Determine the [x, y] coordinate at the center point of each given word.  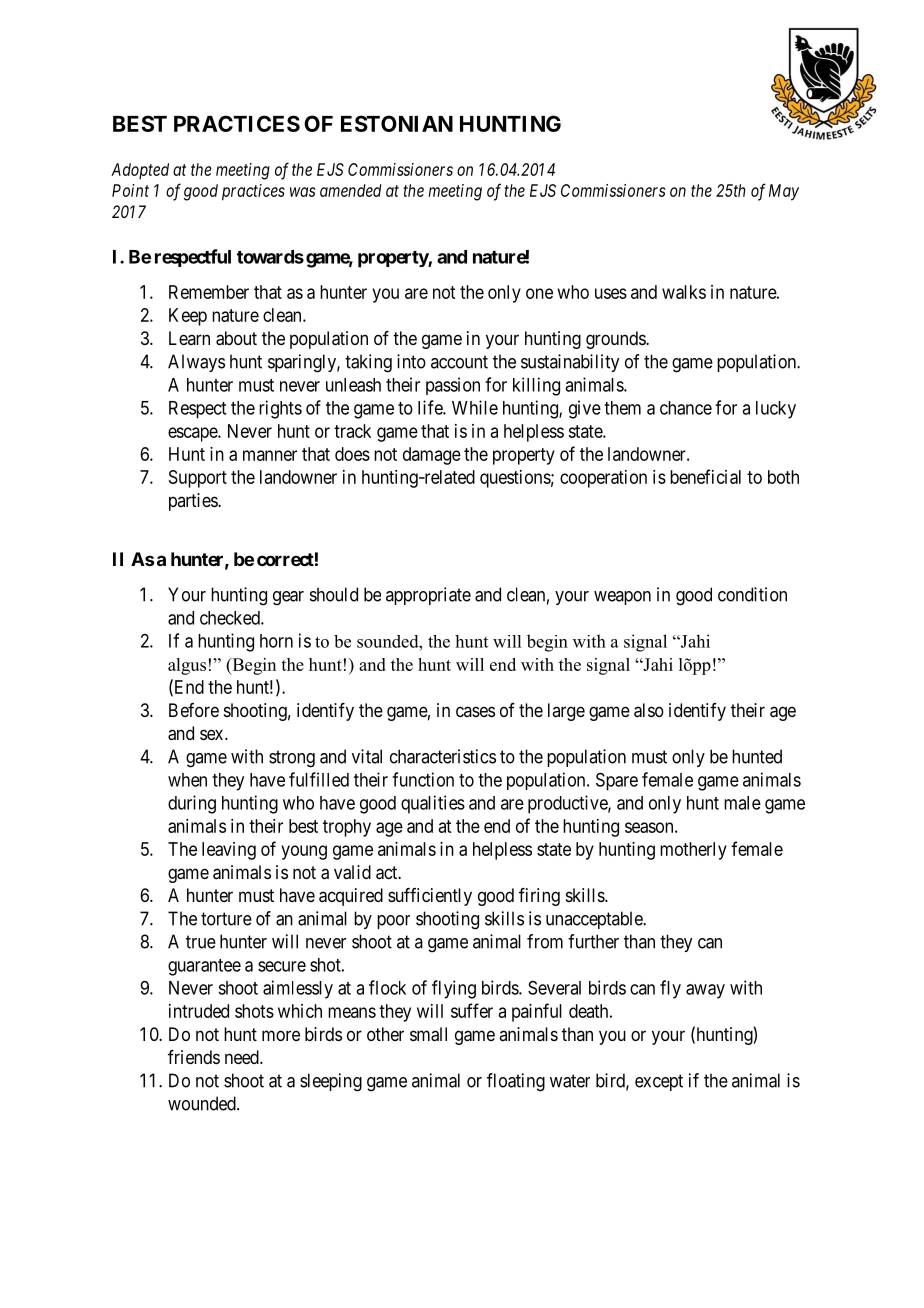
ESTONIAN [397, 123]
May [784, 192]
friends [194, 1057]
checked [231, 618]
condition [752, 594]
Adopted [140, 171]
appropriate [428, 596]
